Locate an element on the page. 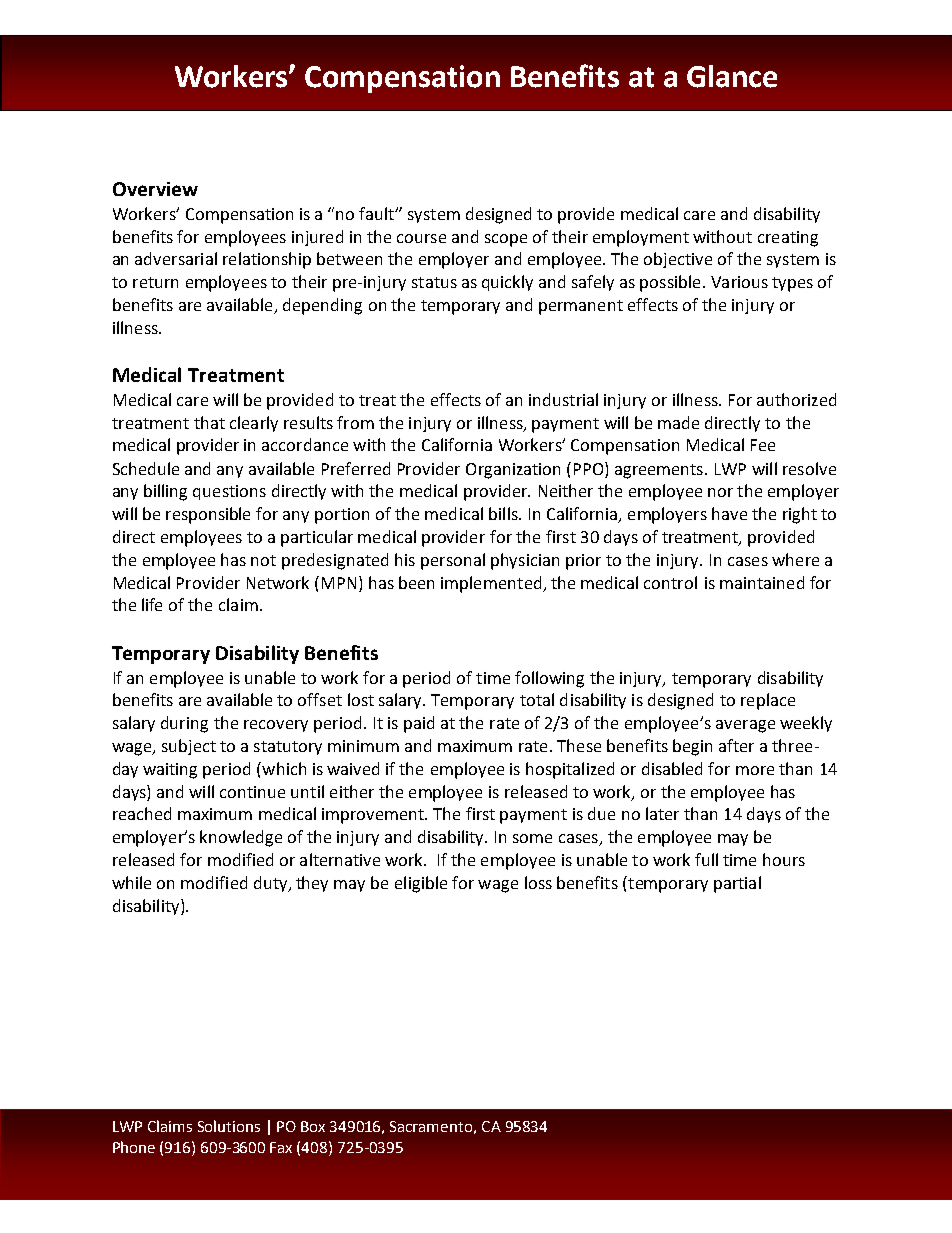 This page has width=952, height=1233. Solutions is located at coordinates (229, 1126).
